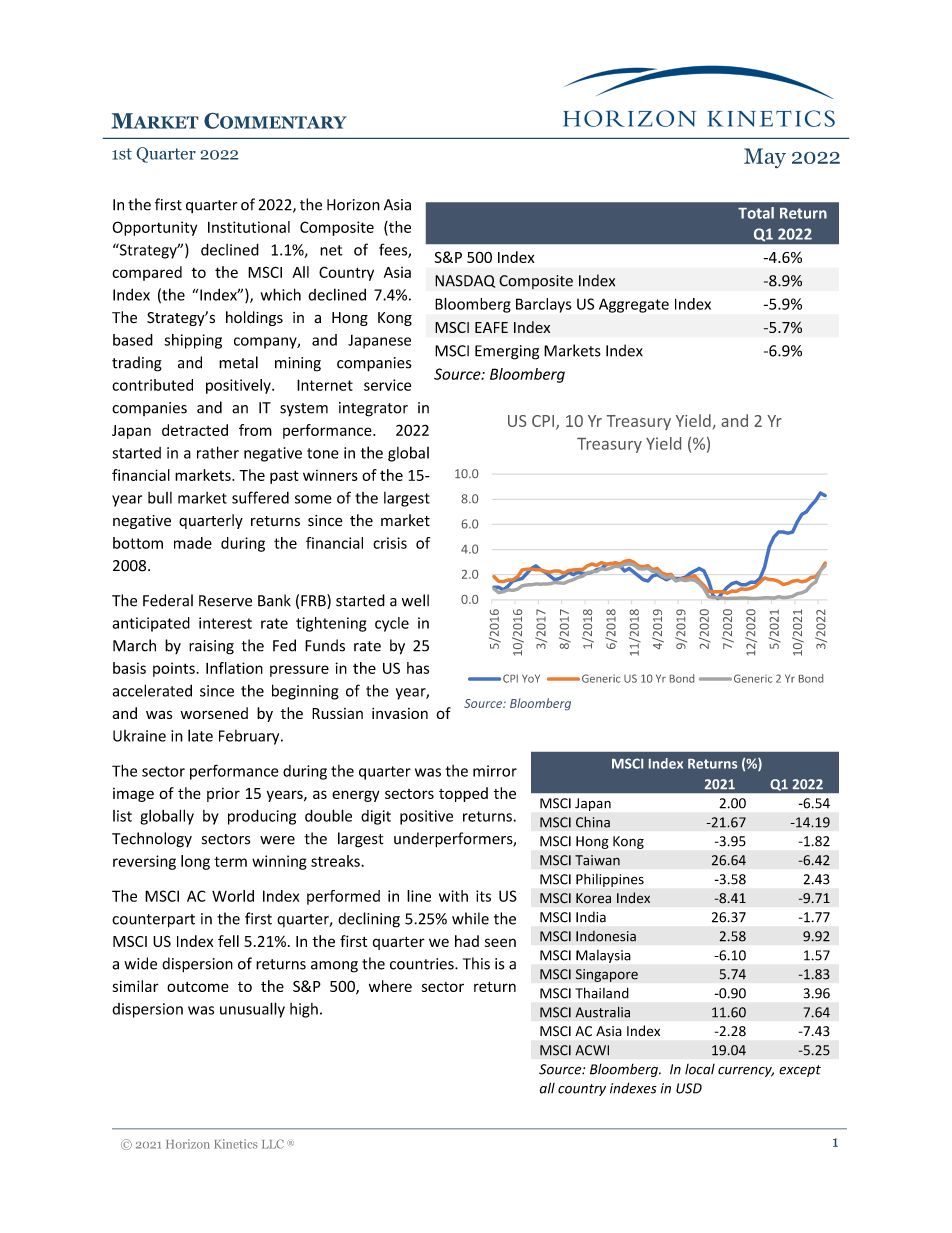 Image resolution: width=952 pixels, height=1233 pixels. I want to click on prior, so click(223, 795).
